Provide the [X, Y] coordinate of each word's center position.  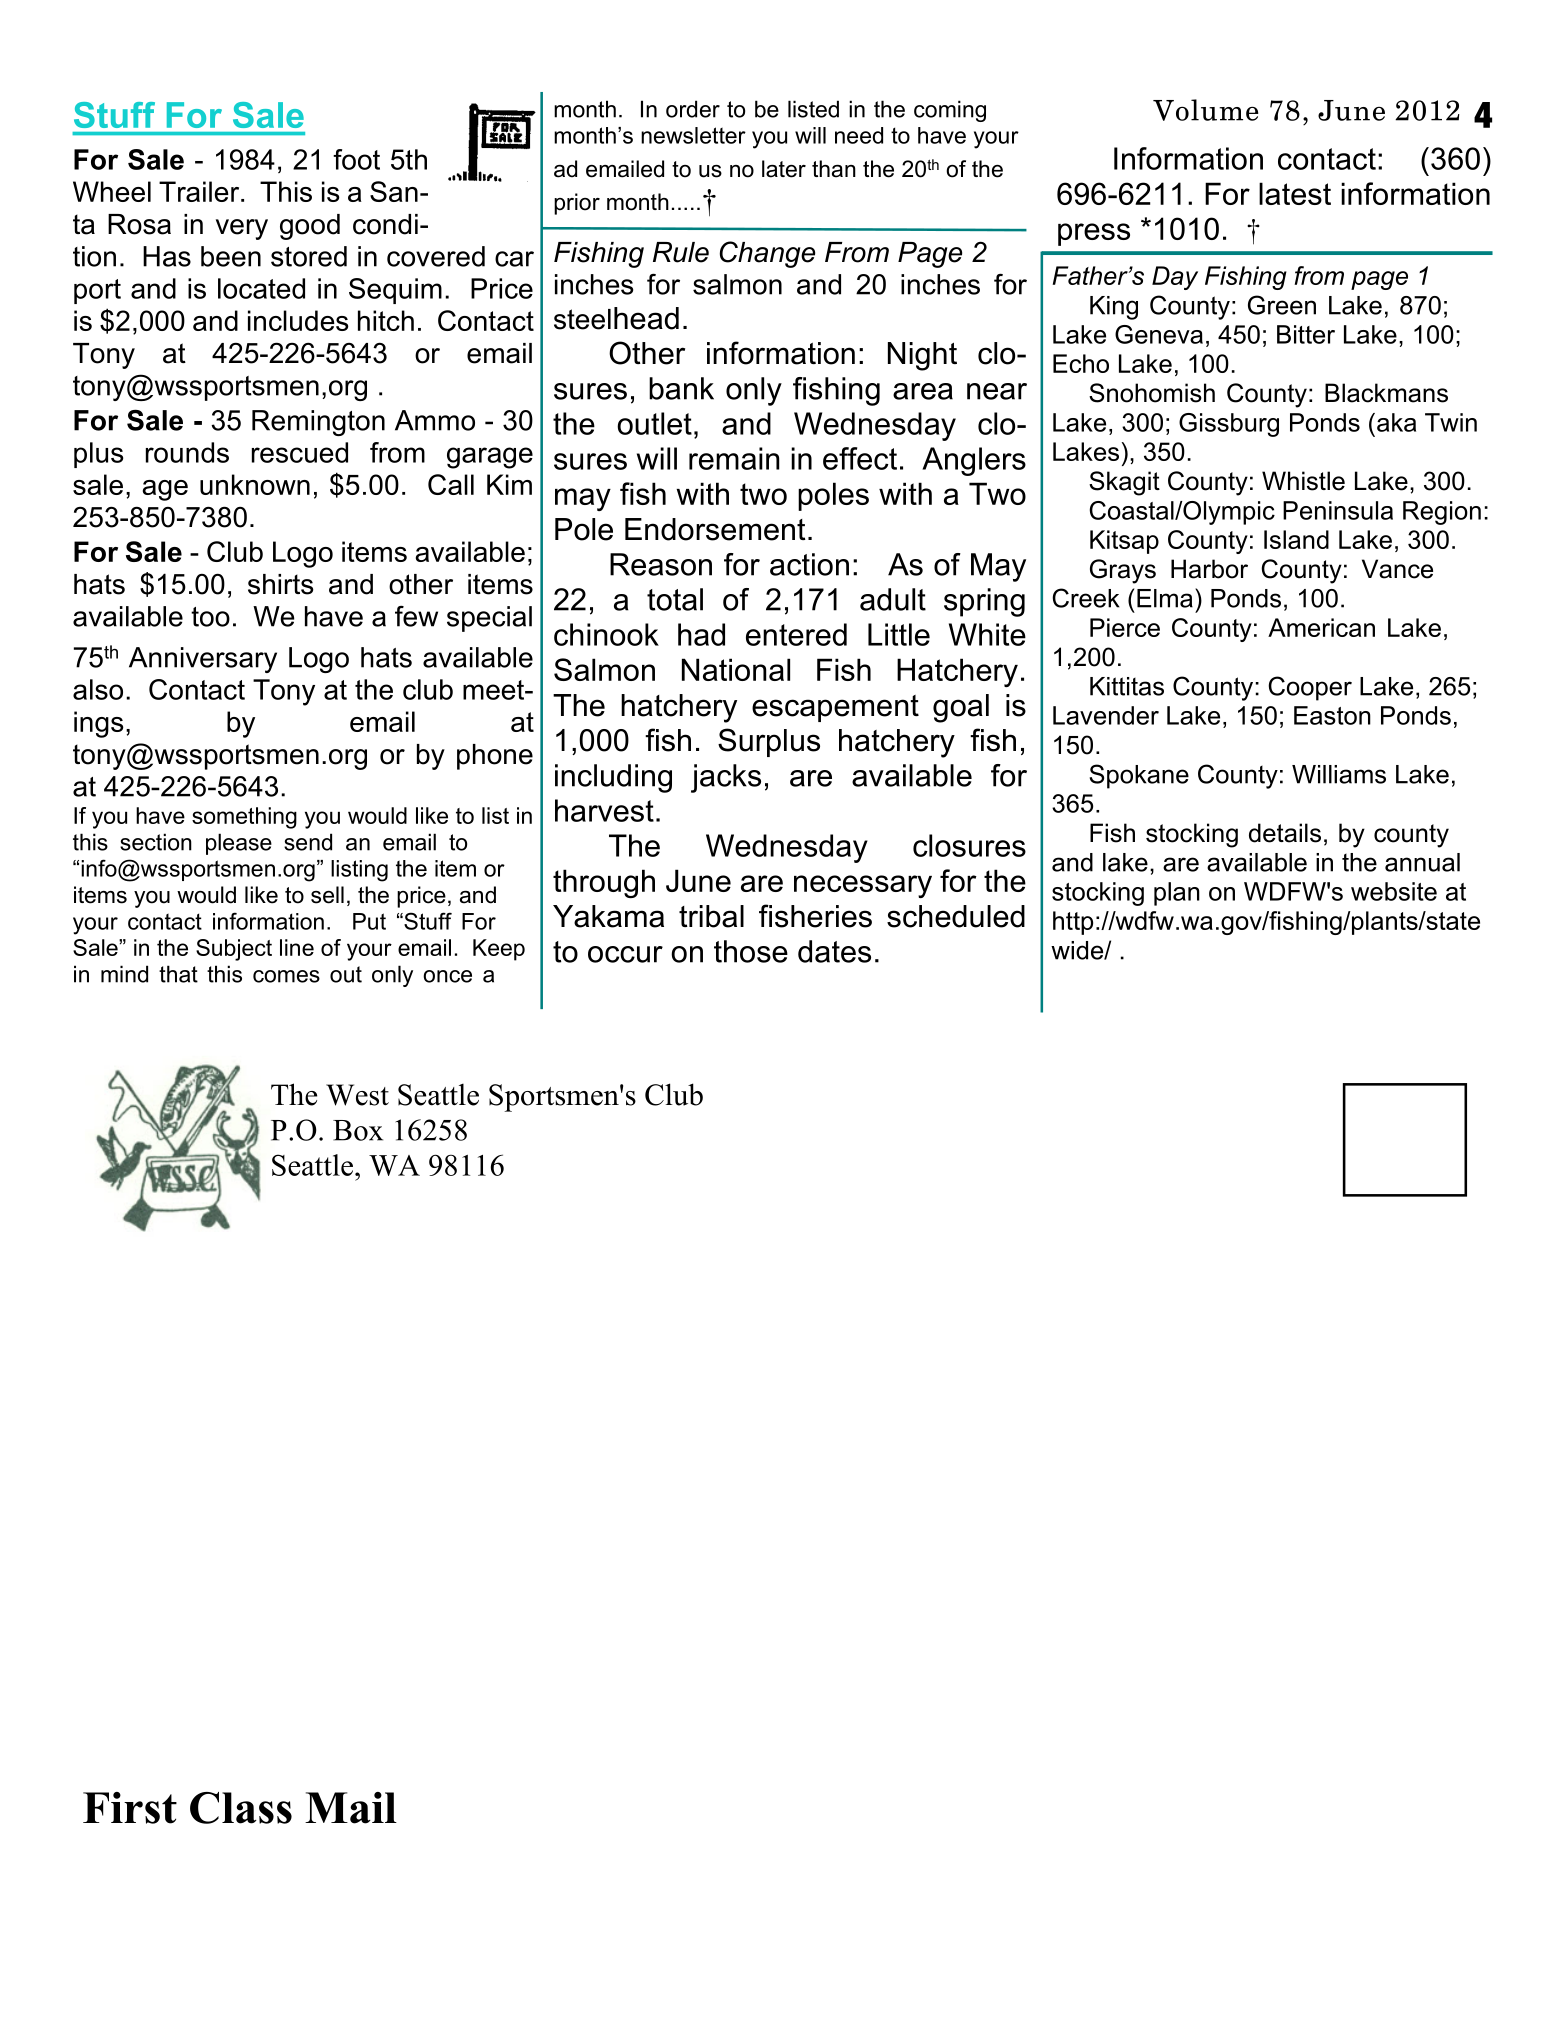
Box [358, 1130]
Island [1296, 539]
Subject [234, 950]
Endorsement [715, 529]
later [784, 169]
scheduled [956, 916]
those [751, 951]
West [357, 1095]
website [1394, 891]
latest [1295, 193]
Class [241, 1808]
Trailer [200, 191]
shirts [281, 584]
